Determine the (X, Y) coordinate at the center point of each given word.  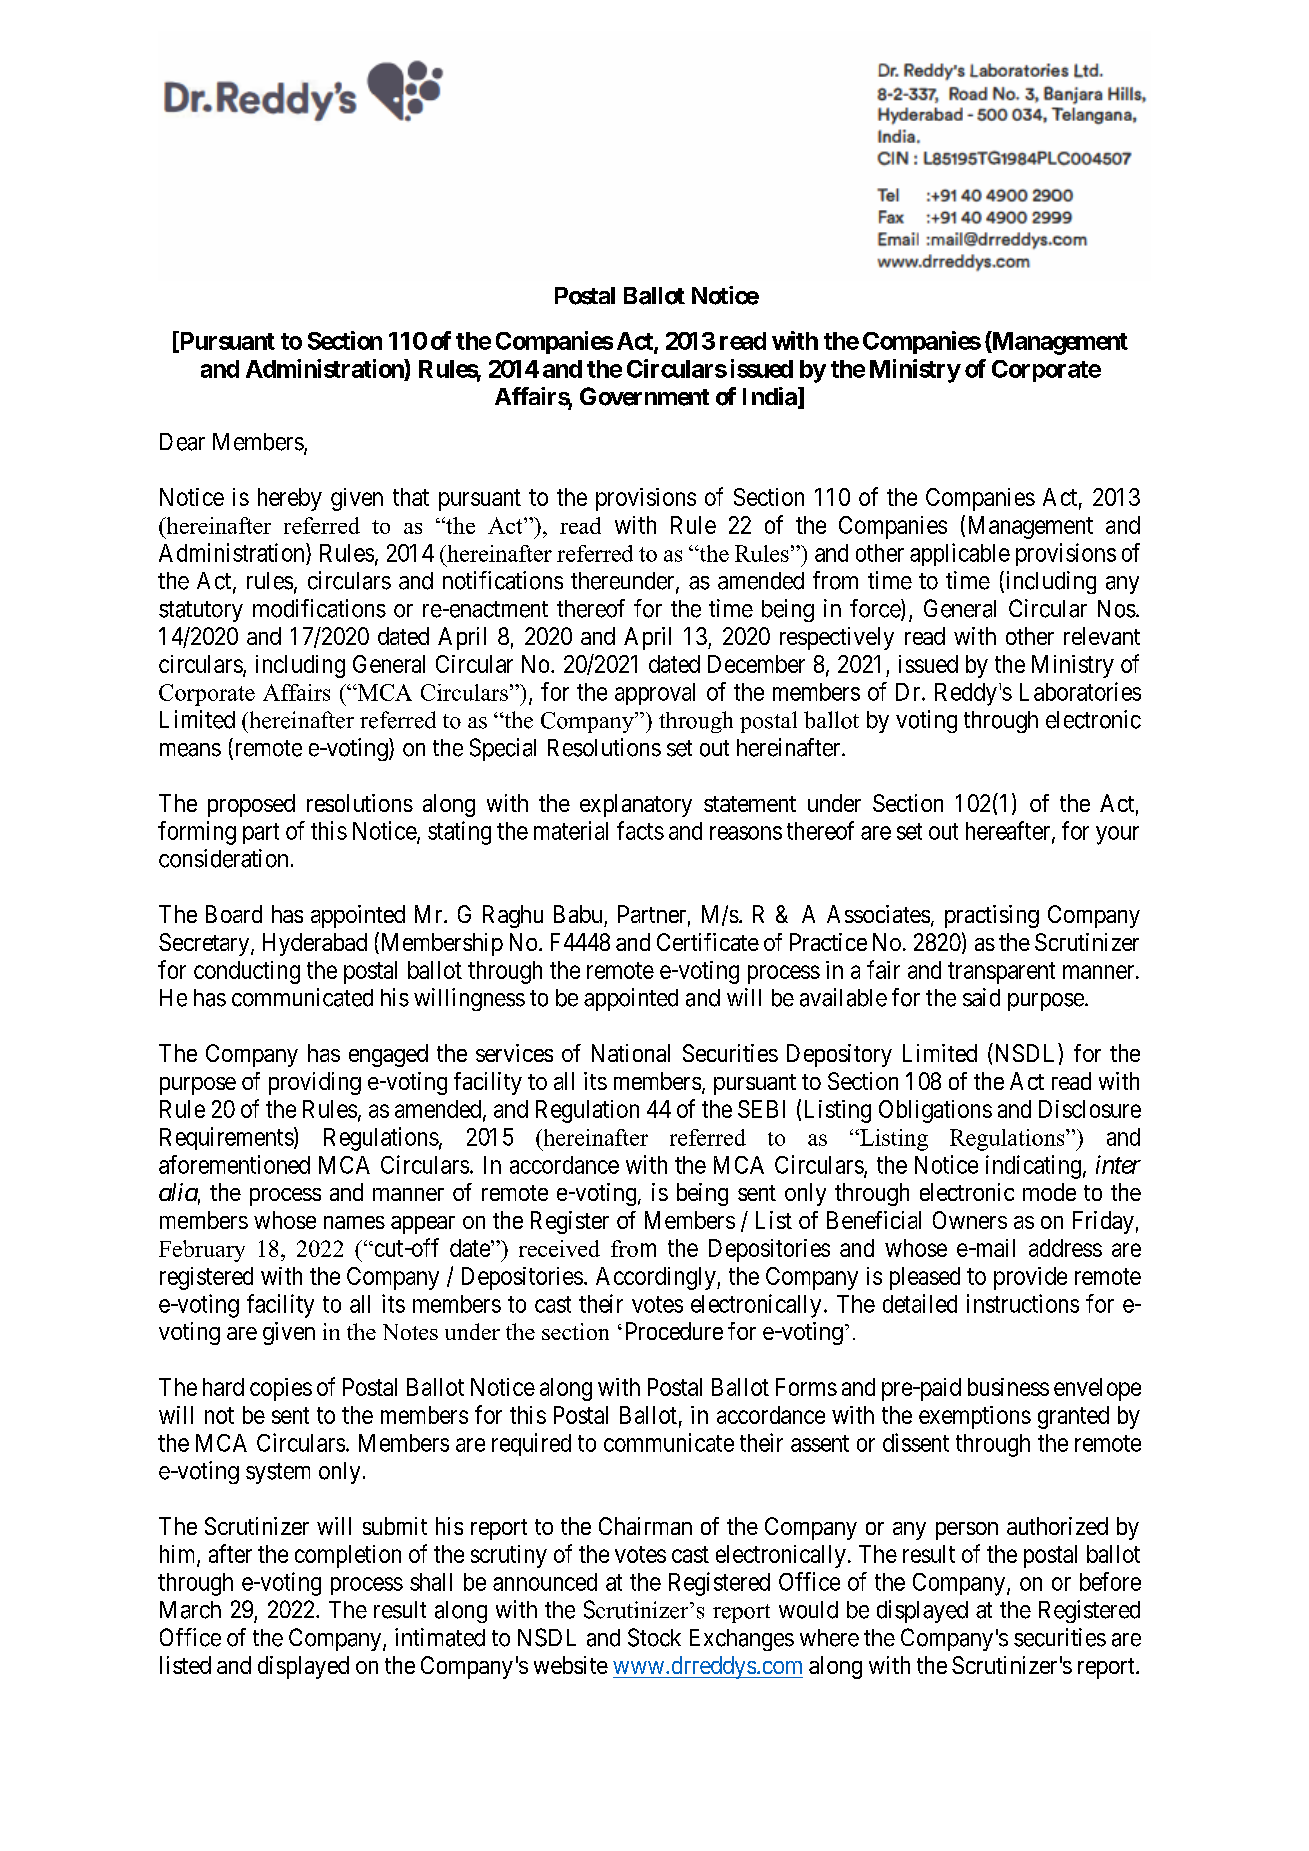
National (631, 1053)
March (190, 1610)
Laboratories (1080, 691)
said (981, 997)
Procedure (674, 1331)
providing (315, 1083)
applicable (960, 554)
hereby (290, 499)
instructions (1023, 1303)
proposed (251, 805)
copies (281, 1389)
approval (655, 694)
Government (644, 396)
